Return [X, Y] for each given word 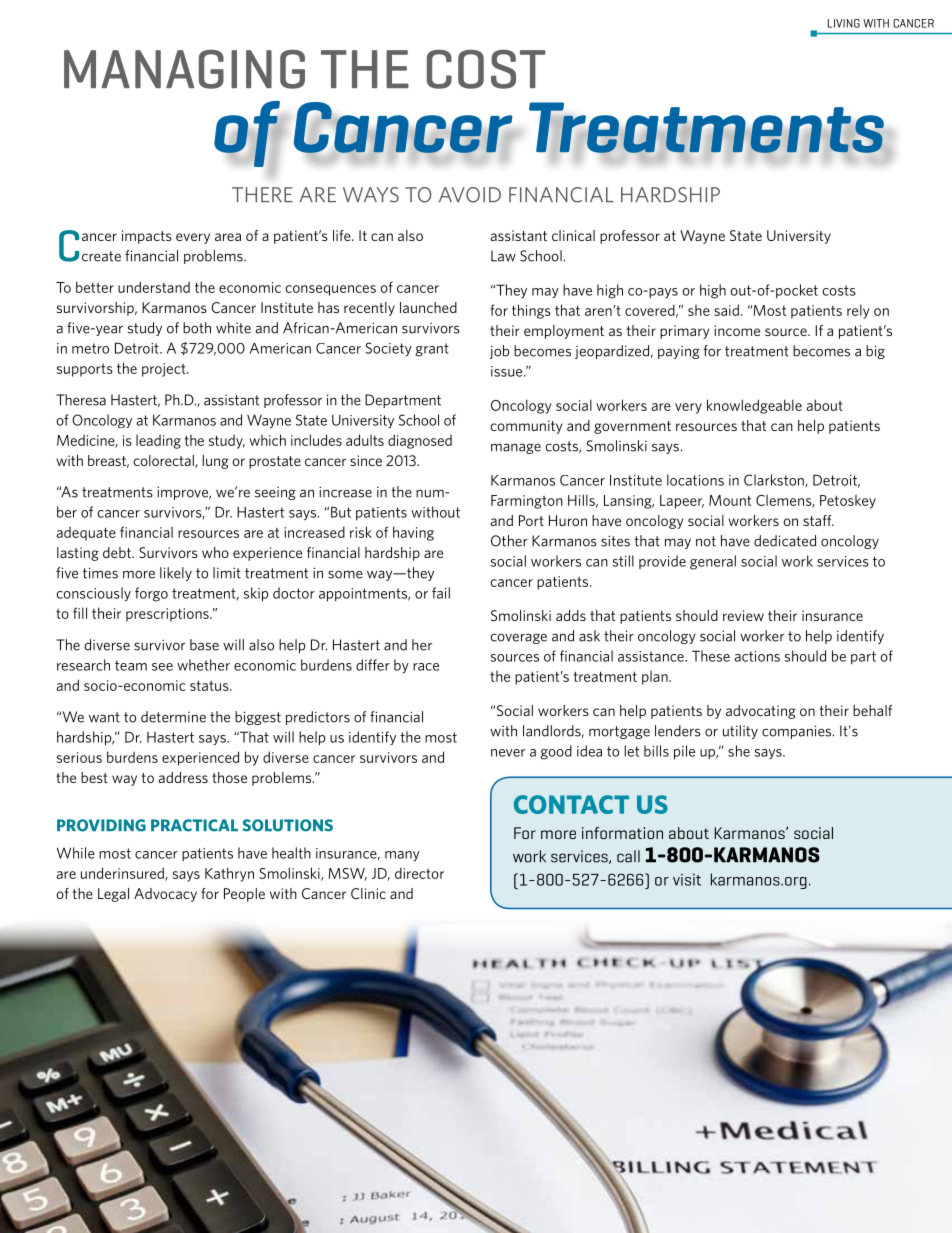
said [726, 310]
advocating [761, 712]
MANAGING [184, 69]
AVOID [470, 195]
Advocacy [165, 895]
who [215, 552]
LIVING [844, 23]
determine [173, 717]
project [165, 370]
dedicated [785, 541]
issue [508, 371]
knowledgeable [754, 406]
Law [503, 256]
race [426, 667]
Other [509, 541]
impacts [147, 237]
